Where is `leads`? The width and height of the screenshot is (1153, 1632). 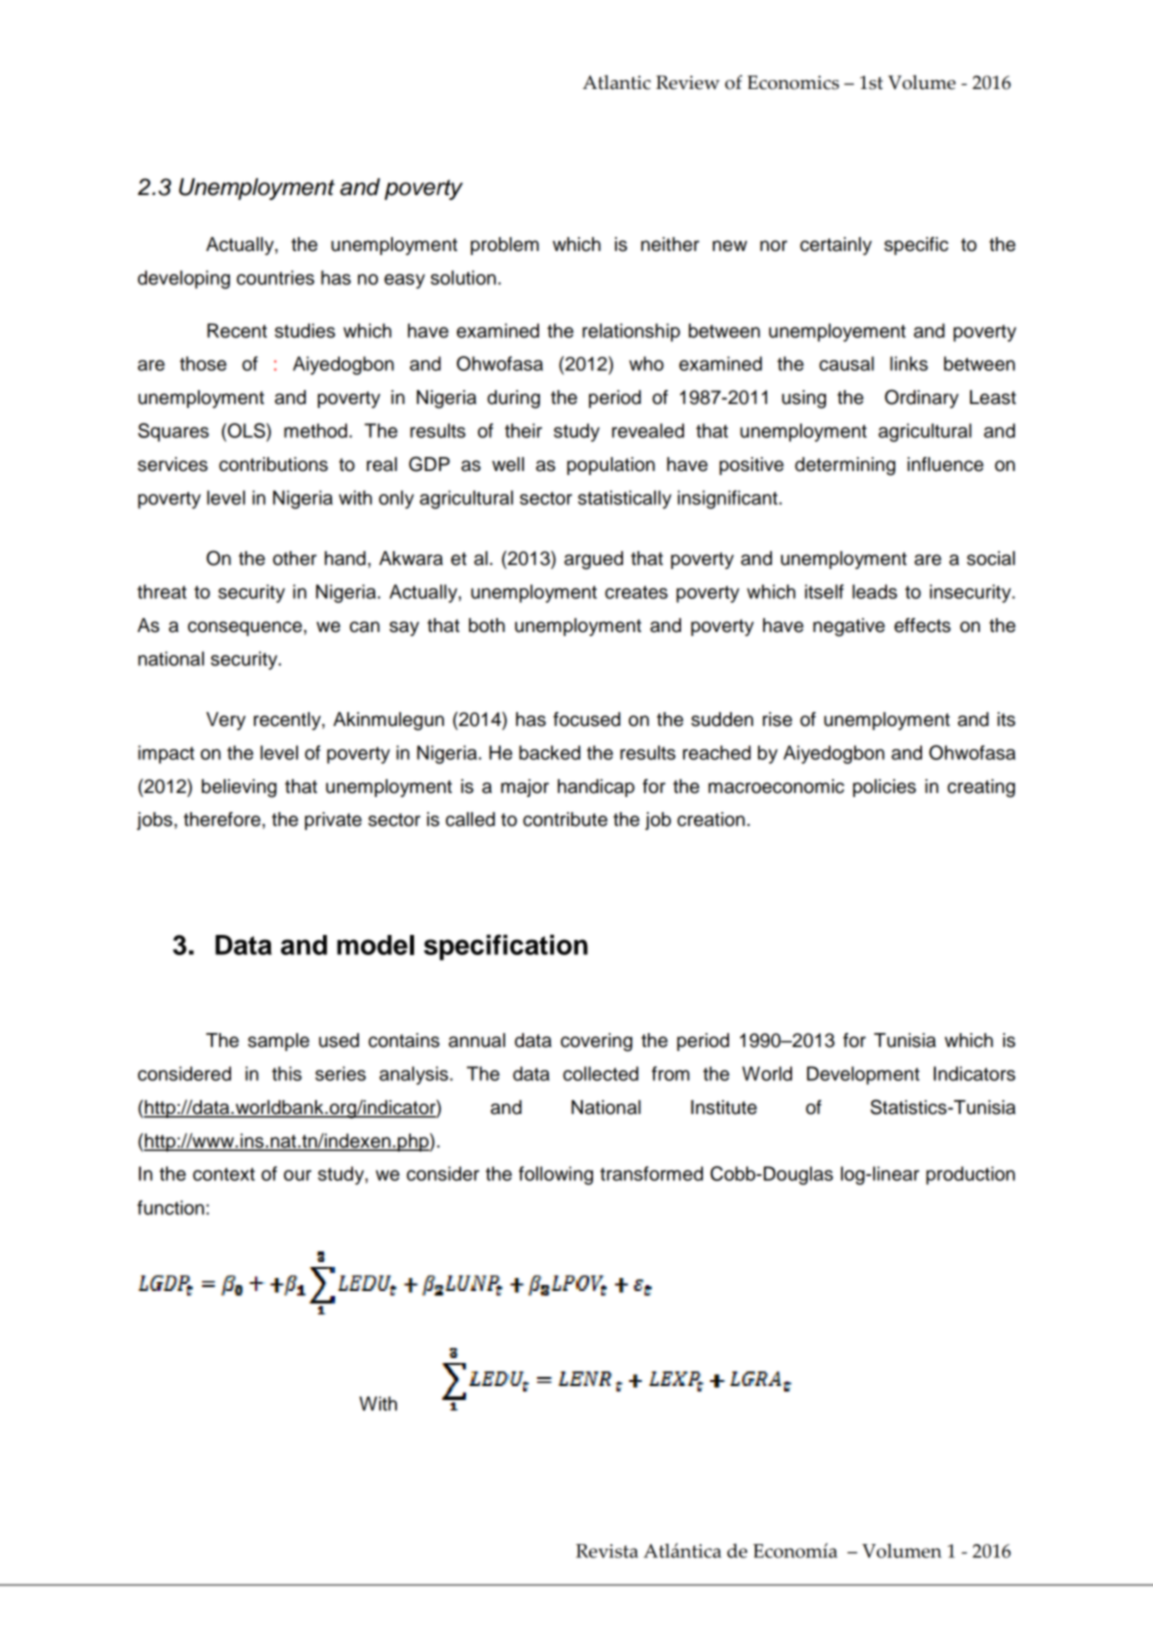
leads is located at coordinates (874, 591).
